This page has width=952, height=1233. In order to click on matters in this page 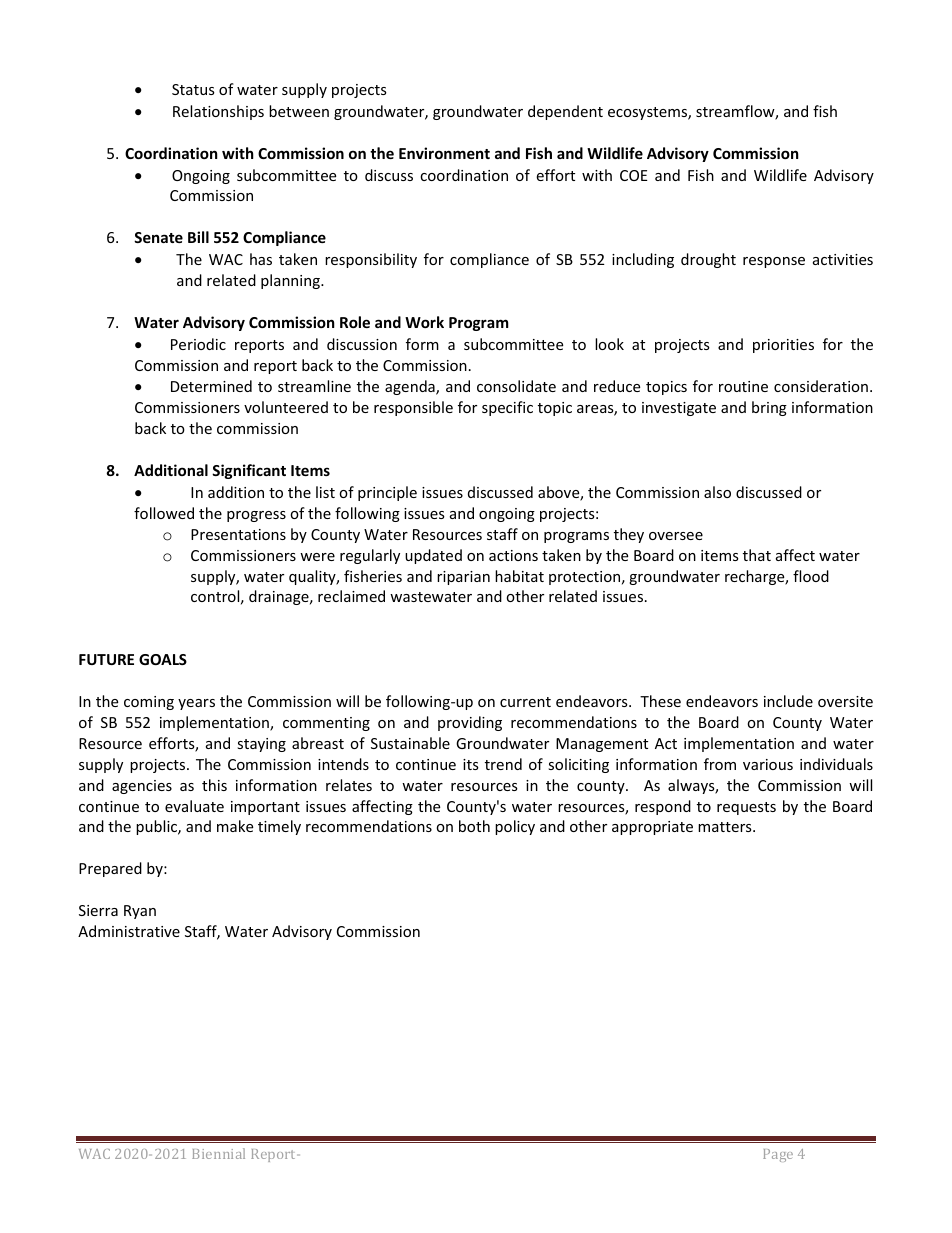, I will do `click(726, 827)`.
